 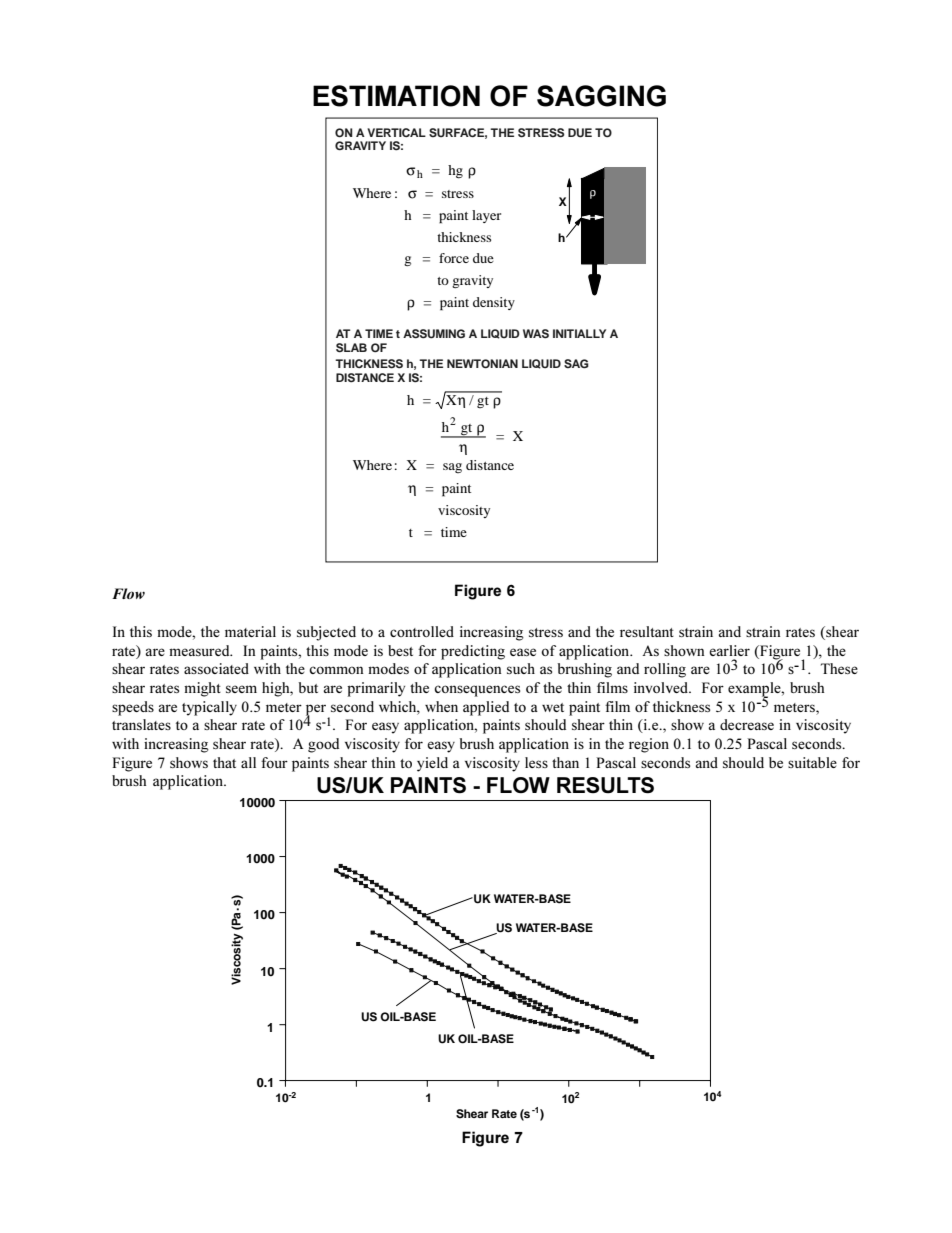 What do you see at coordinates (579, 333) in the image?
I see `INITIALLY` at bounding box center [579, 333].
